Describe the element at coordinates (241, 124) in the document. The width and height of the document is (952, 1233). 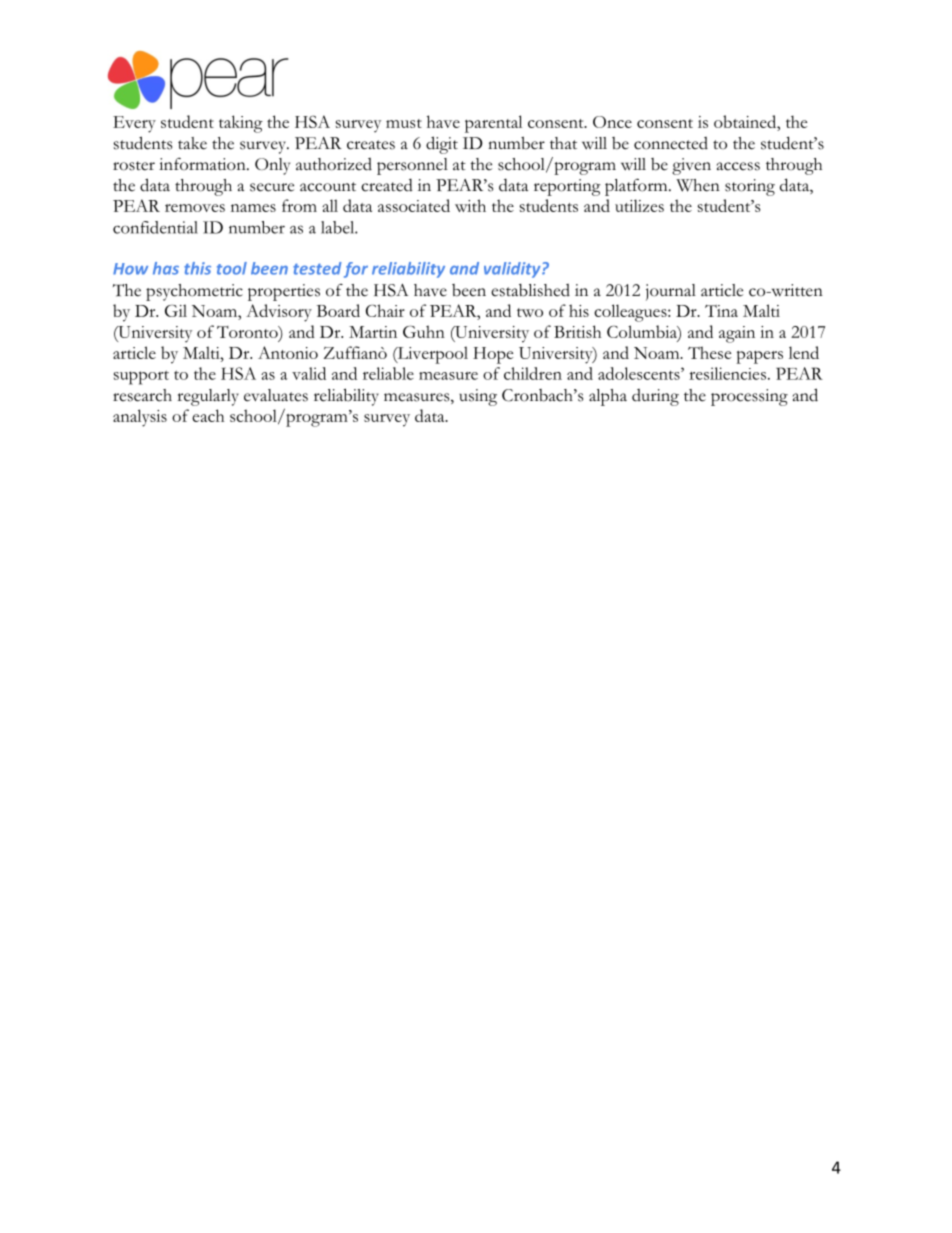
I see `taking` at that location.
